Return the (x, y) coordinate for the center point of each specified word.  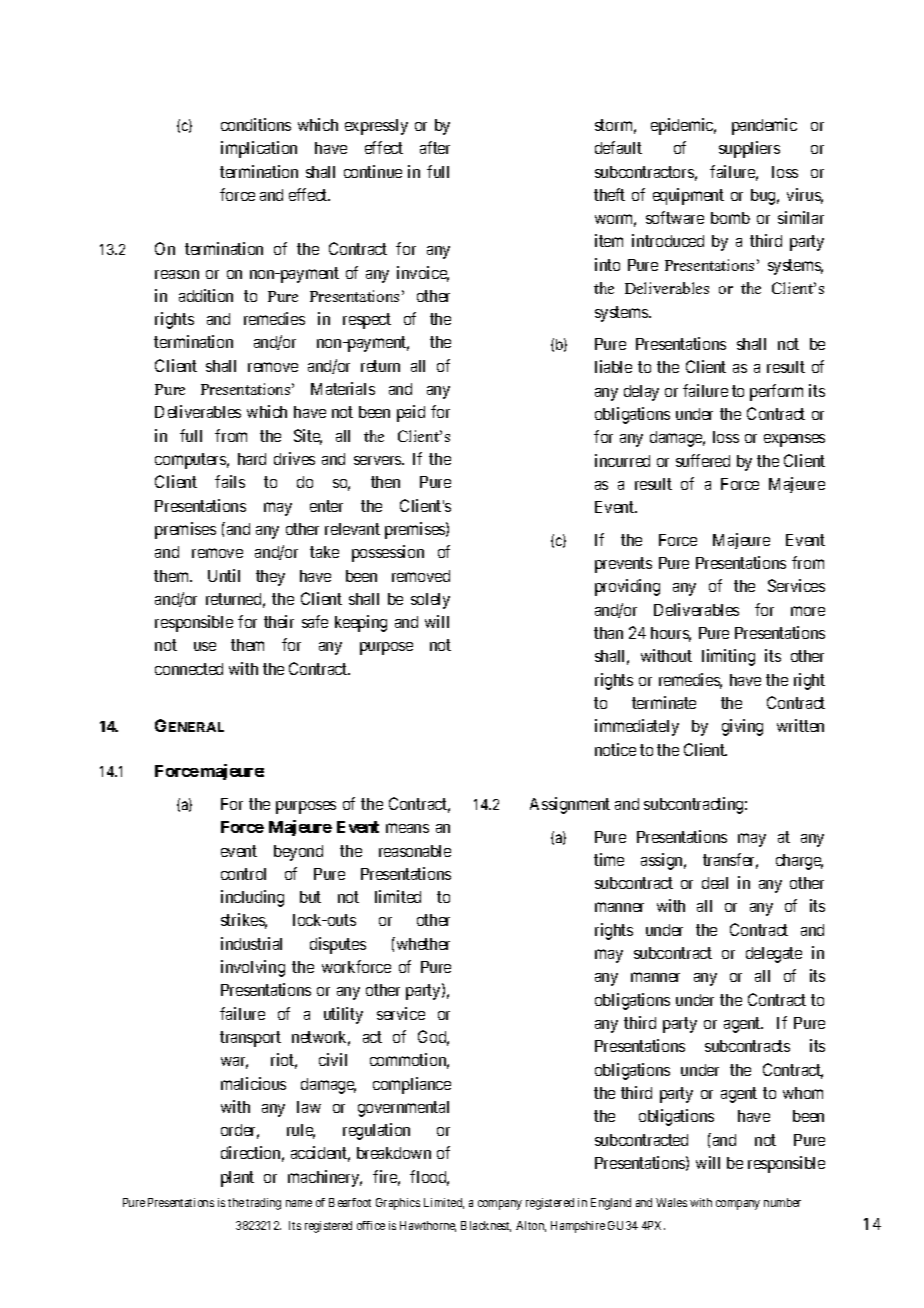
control (243, 874)
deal (715, 883)
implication (259, 149)
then (385, 482)
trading (263, 1204)
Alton (531, 1226)
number (782, 1202)
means (407, 828)
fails (230, 481)
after (435, 147)
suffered (703, 460)
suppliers (749, 149)
